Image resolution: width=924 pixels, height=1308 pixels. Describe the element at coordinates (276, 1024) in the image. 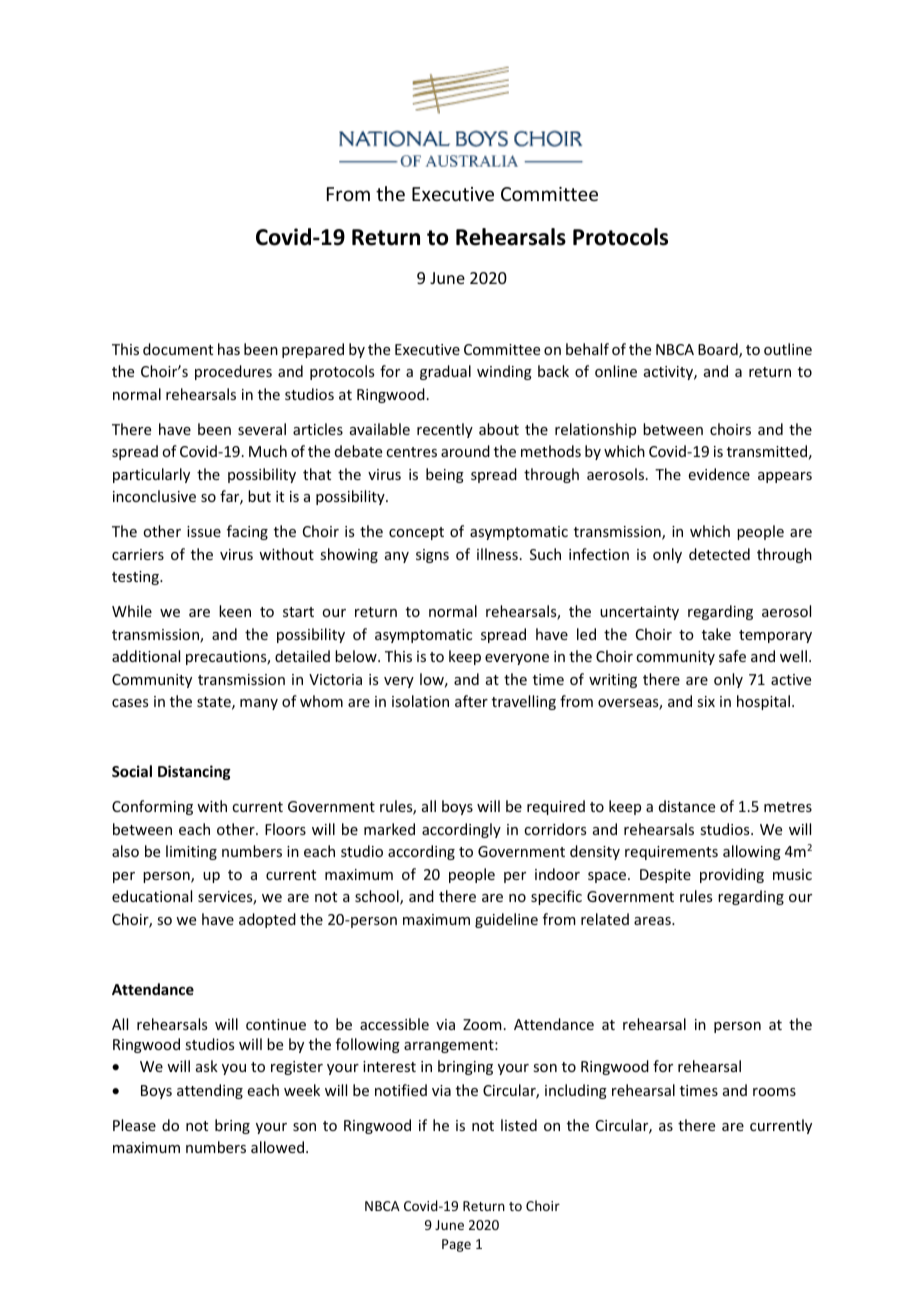

I see `continue` at that location.
